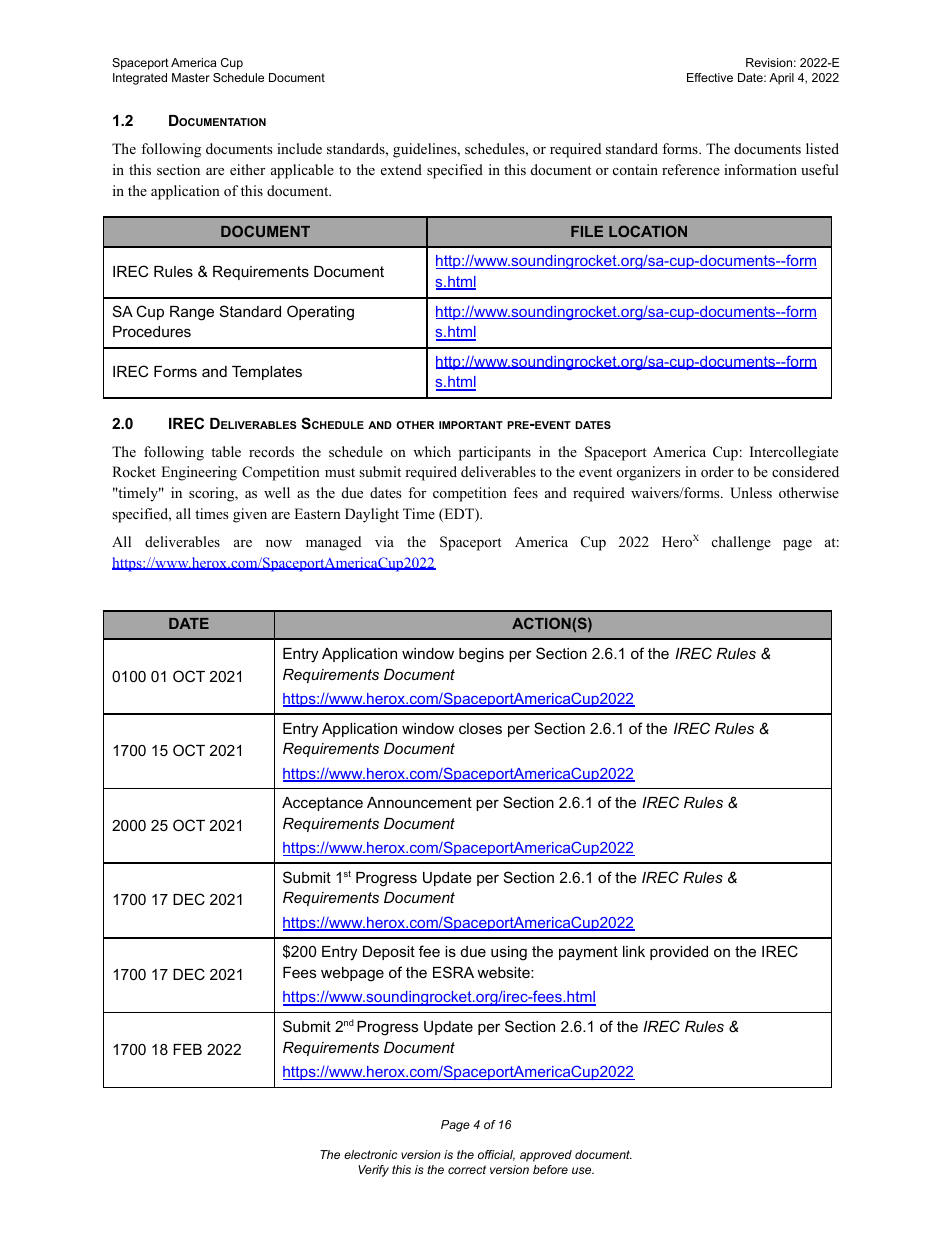  I want to click on Master, so click(191, 77).
